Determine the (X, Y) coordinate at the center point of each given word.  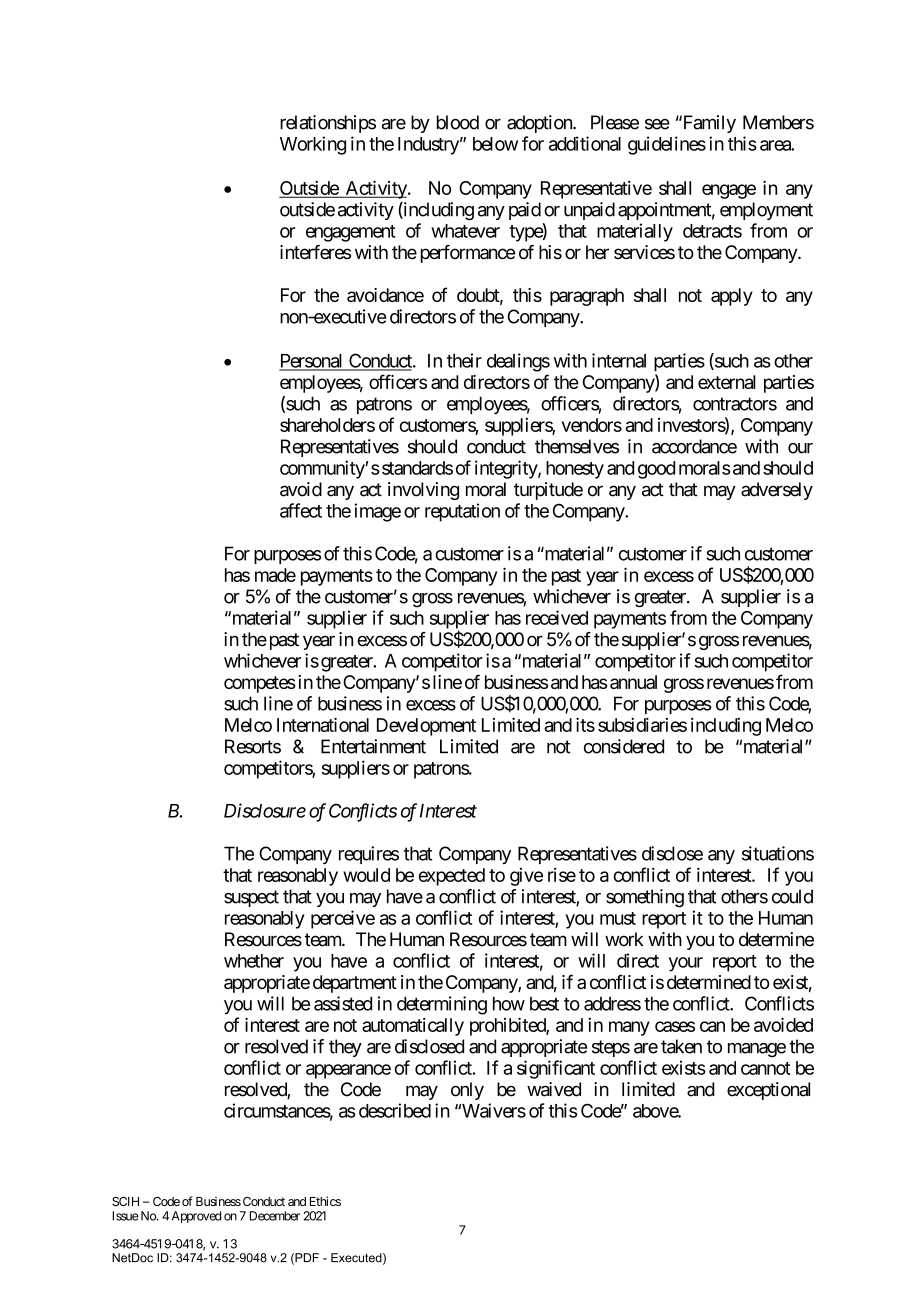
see (657, 124)
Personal (312, 362)
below (495, 144)
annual (633, 682)
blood (458, 122)
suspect (251, 898)
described (395, 1110)
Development (426, 727)
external (727, 382)
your (686, 964)
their (464, 360)
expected (452, 877)
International (323, 724)
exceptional (768, 1091)
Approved (196, 1217)
